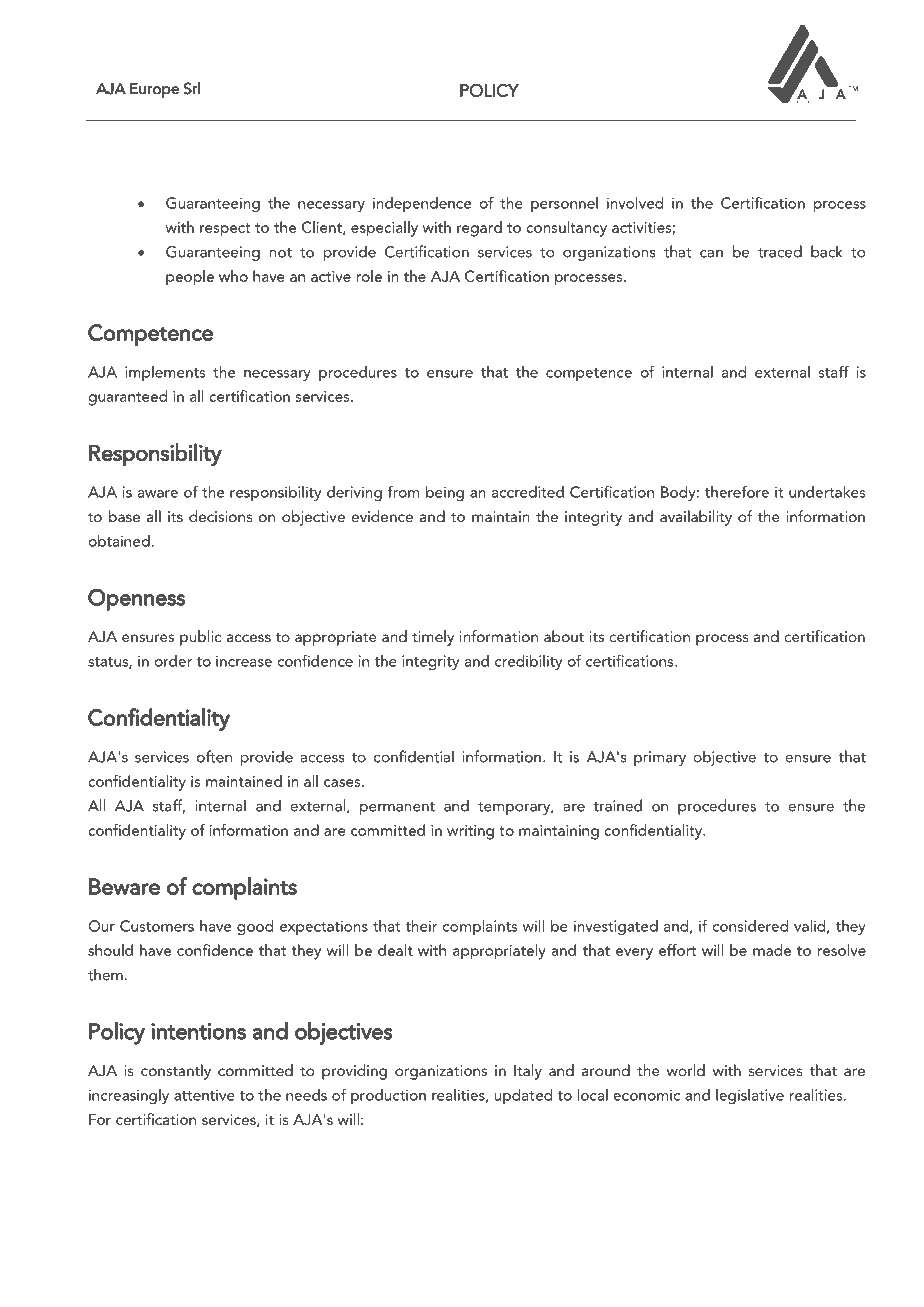 Image resolution: width=924 pixels, height=1307 pixels. Describe the element at coordinates (137, 600) in the screenshot. I see `Openness` at that location.
